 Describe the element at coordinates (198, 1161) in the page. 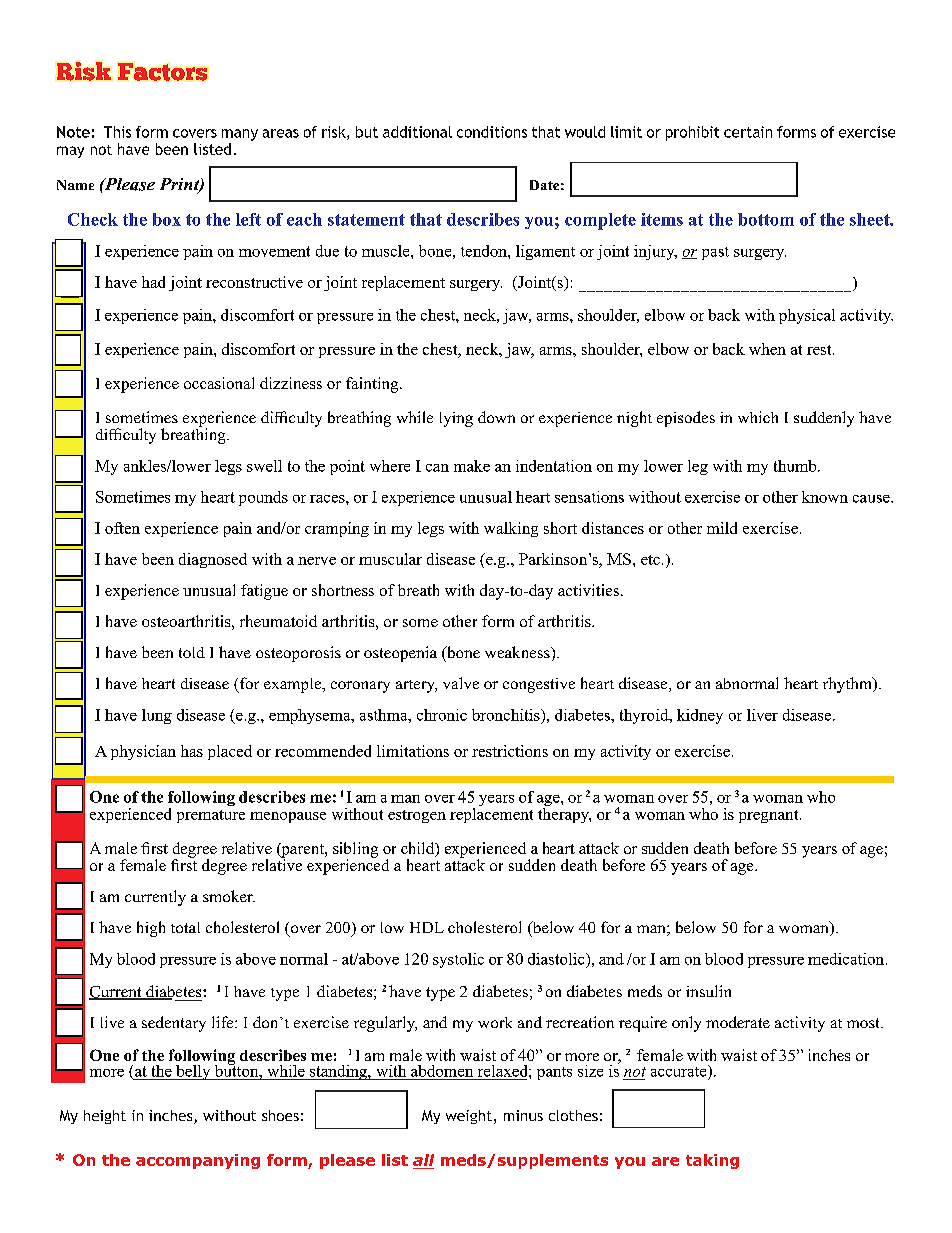

I see `accompanying` at that location.
